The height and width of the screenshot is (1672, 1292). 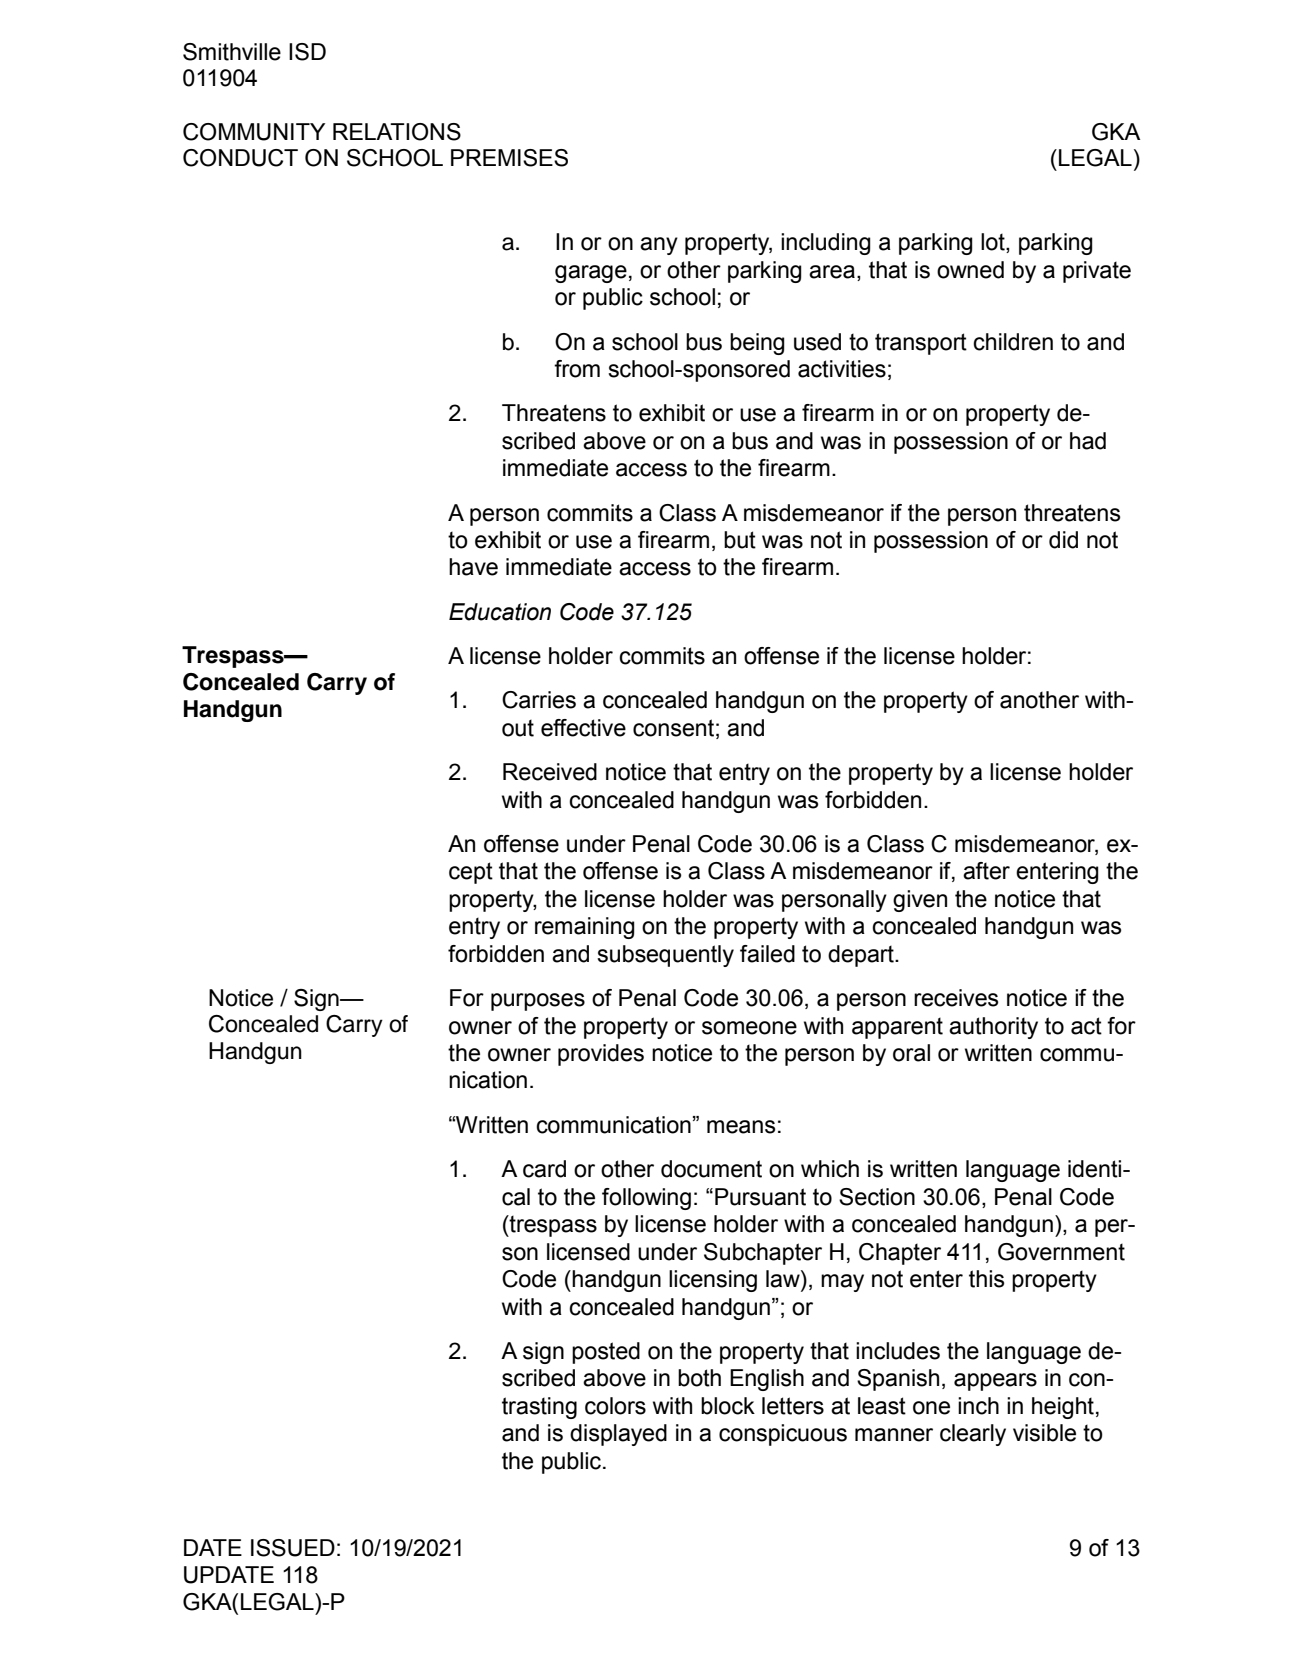 I want to click on displayed, so click(x=618, y=1435).
